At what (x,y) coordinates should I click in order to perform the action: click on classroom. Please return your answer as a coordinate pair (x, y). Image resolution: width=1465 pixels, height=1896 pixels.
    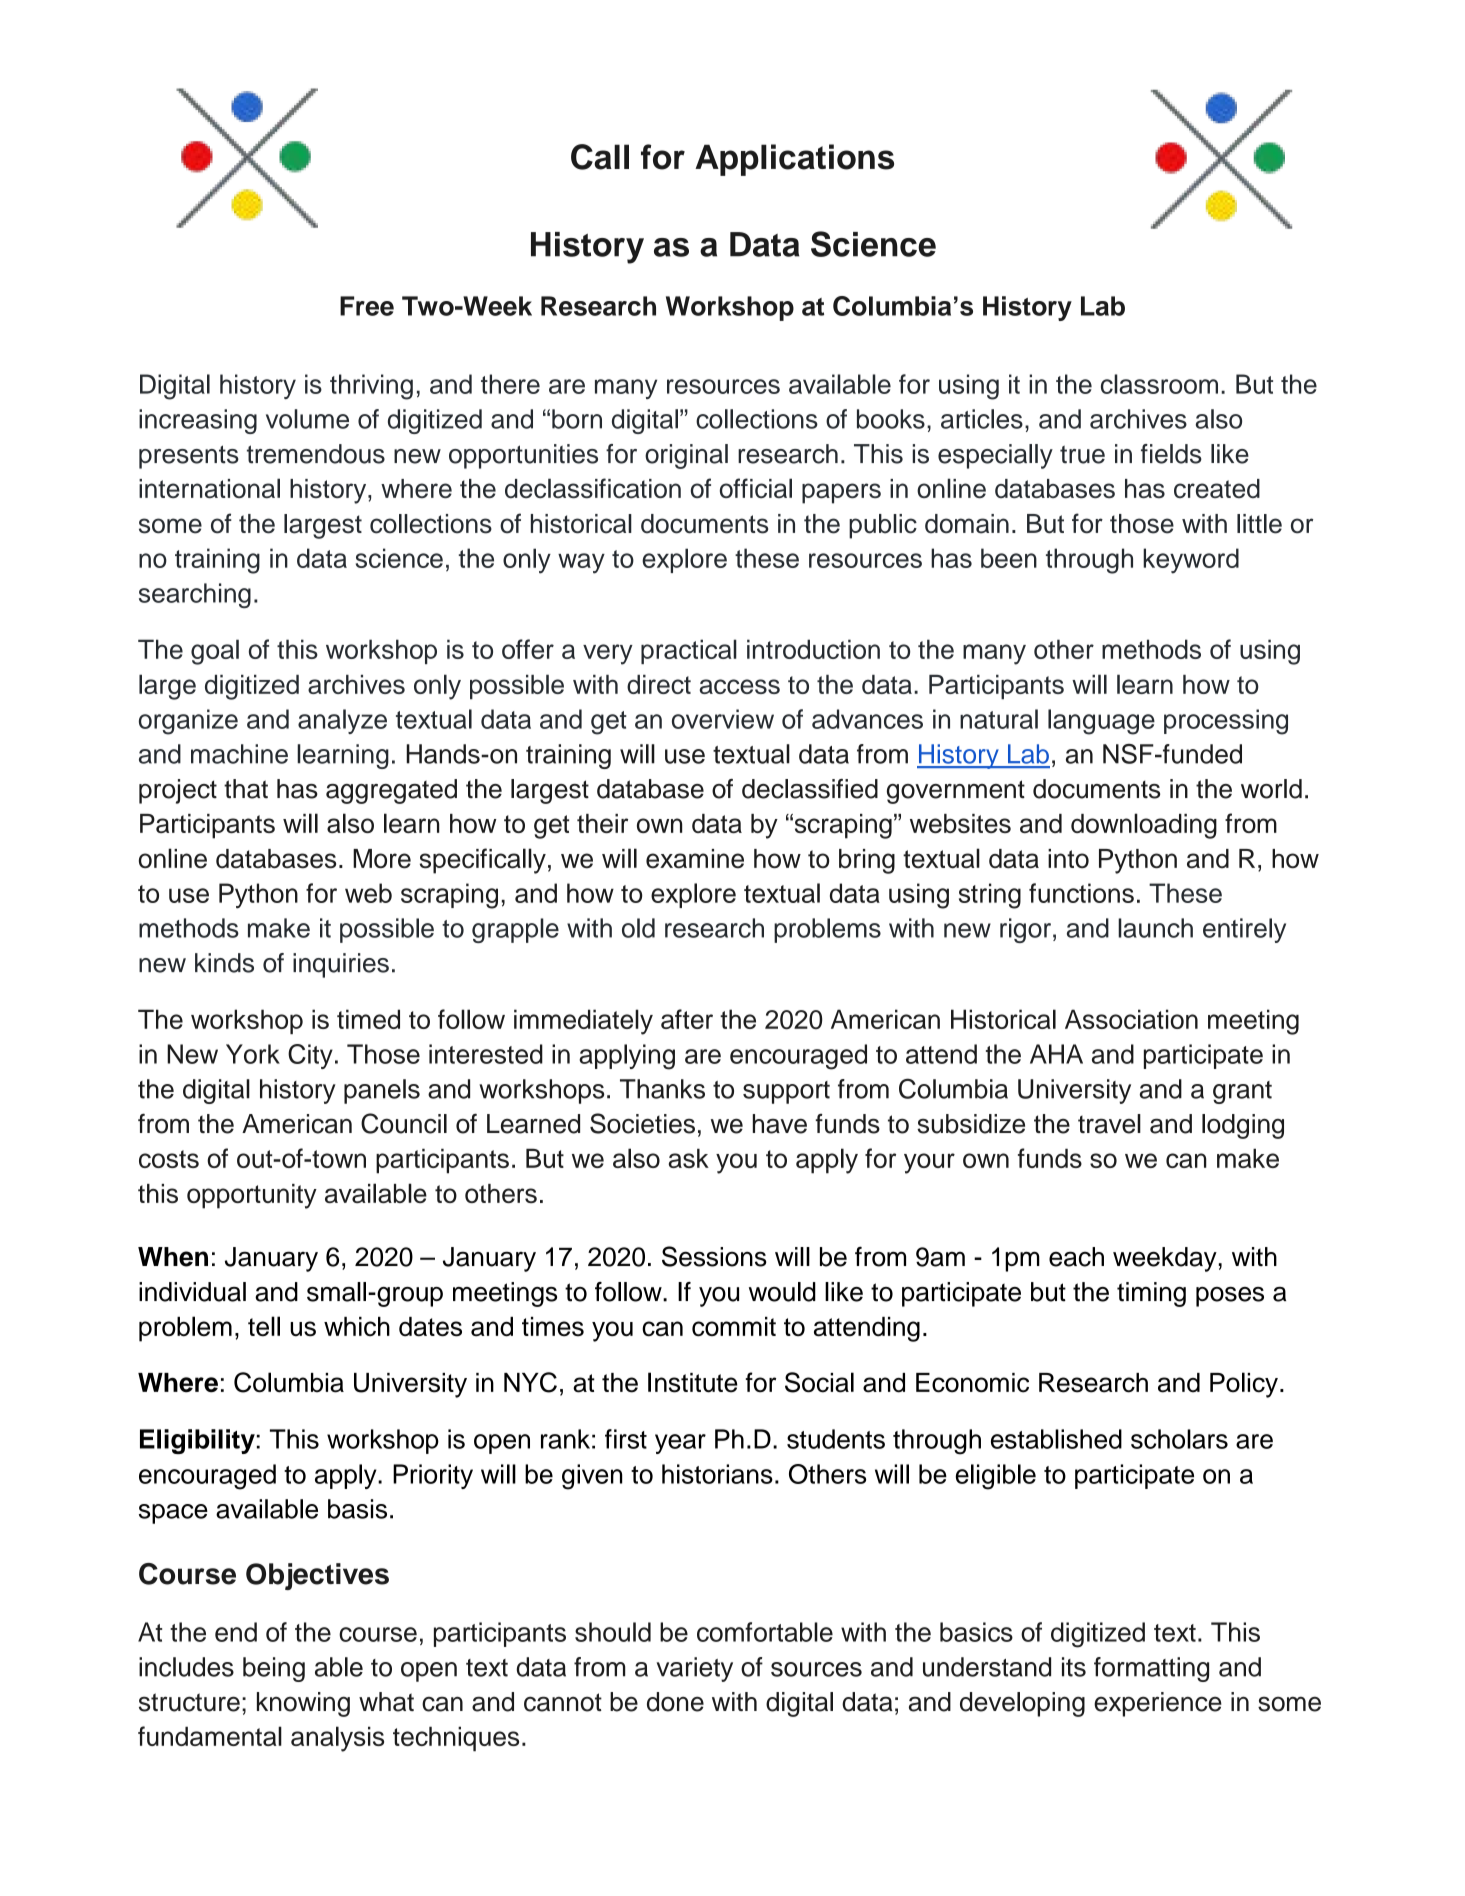
    Looking at the image, I should click on (1159, 384).
